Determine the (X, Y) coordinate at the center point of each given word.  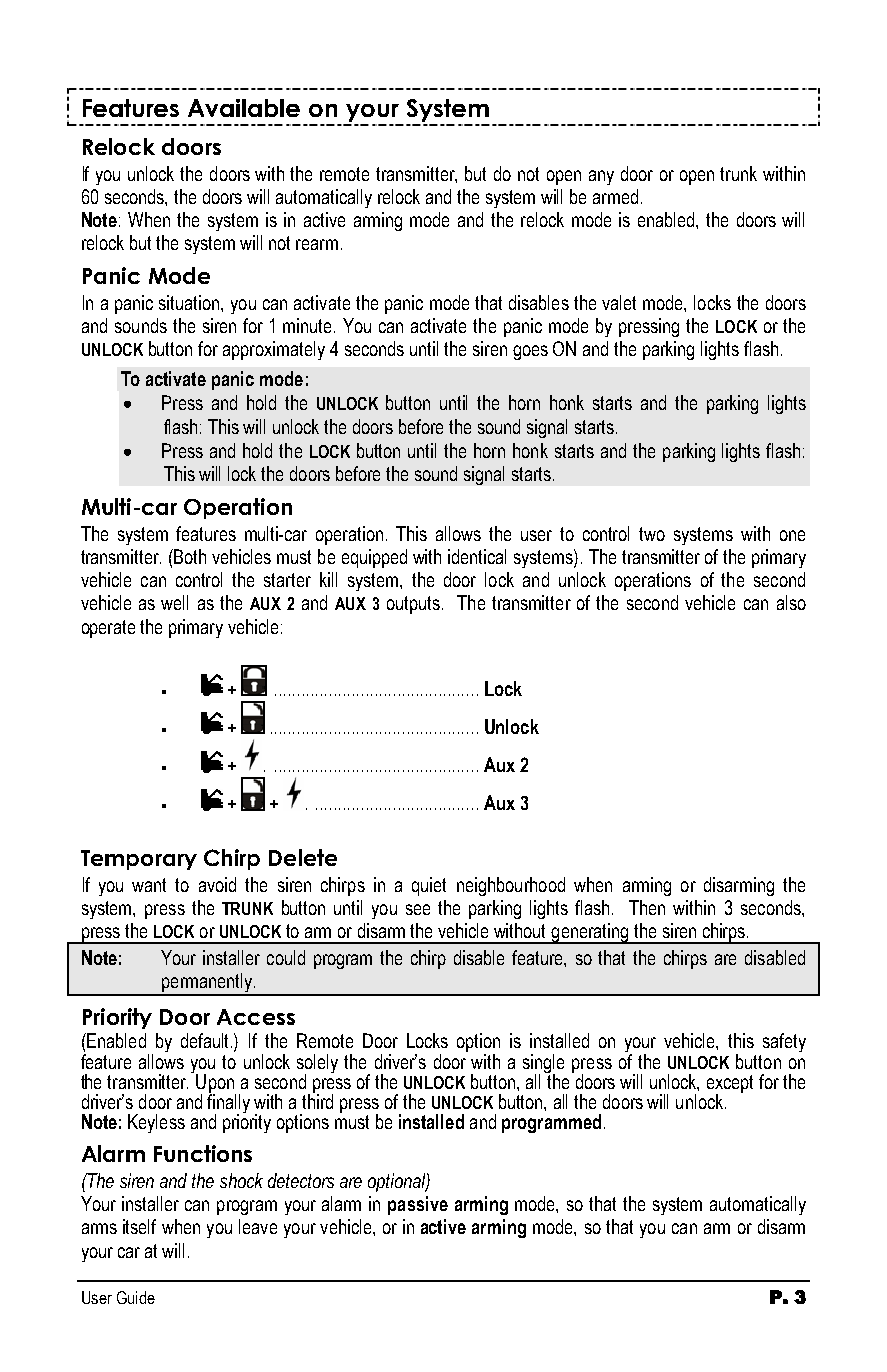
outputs (413, 605)
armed (615, 196)
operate (108, 629)
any (601, 177)
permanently (207, 984)
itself (139, 1226)
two (652, 534)
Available (244, 108)
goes (530, 352)
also (791, 602)
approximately (274, 350)
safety (784, 1042)
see (418, 909)
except (730, 1085)
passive (418, 1205)
